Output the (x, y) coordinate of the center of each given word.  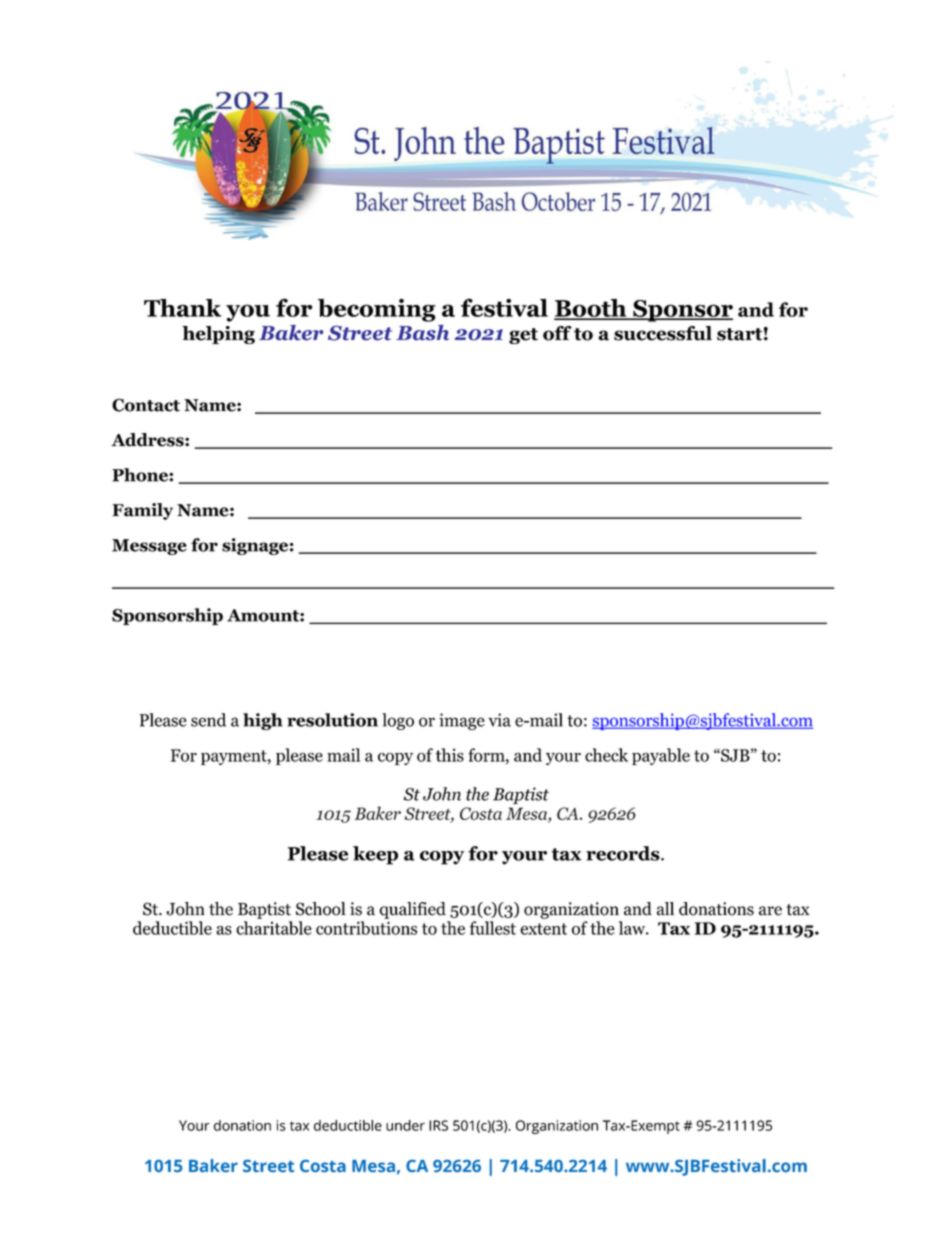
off (557, 333)
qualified (412, 910)
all (665, 909)
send (208, 720)
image (462, 721)
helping (218, 335)
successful (663, 333)
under (405, 1125)
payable (661, 756)
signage (255, 546)
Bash (422, 332)
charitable (274, 928)
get (523, 336)
